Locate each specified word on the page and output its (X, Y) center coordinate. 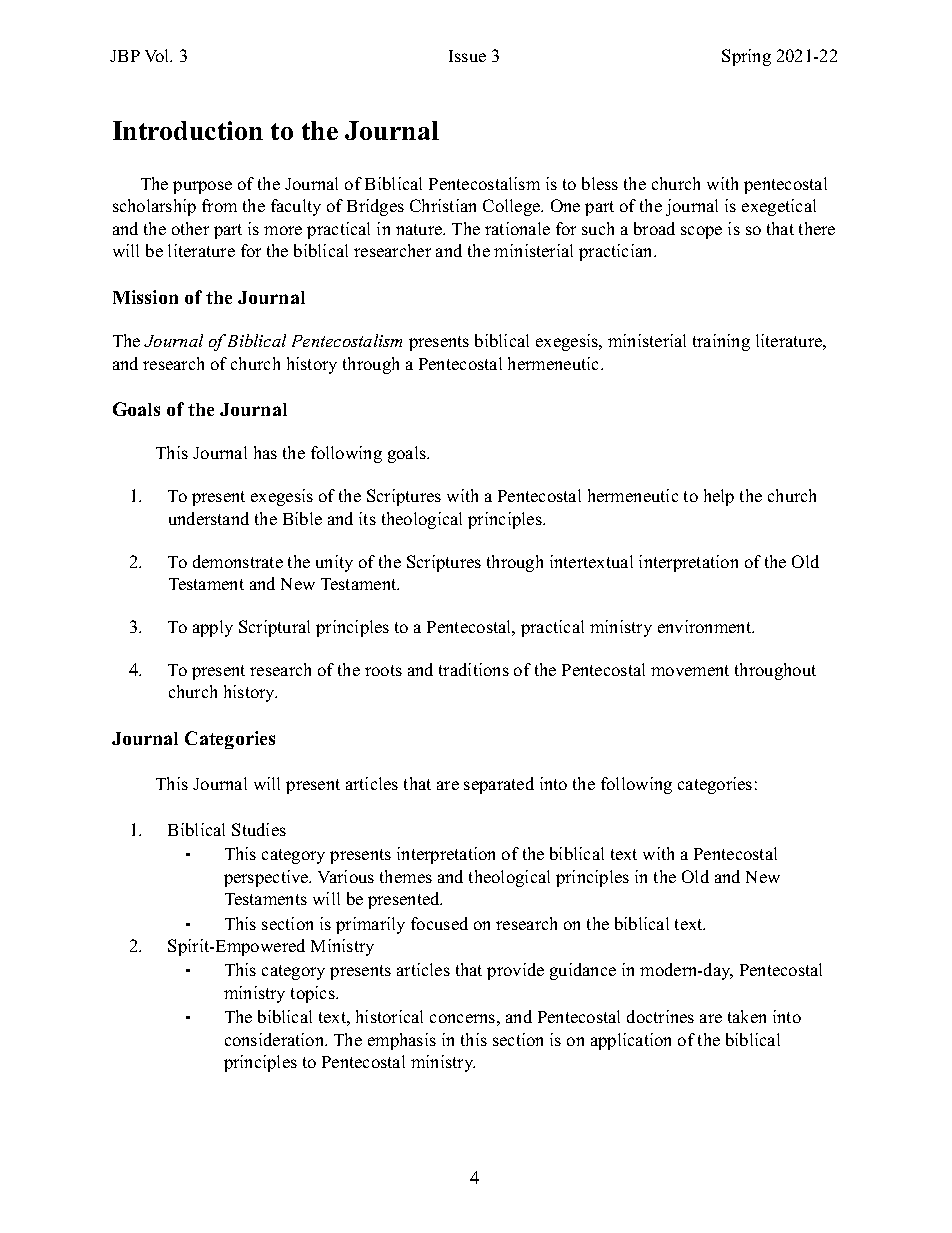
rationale (517, 228)
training (721, 342)
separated (499, 785)
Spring (746, 57)
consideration (276, 1039)
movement (690, 670)
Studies (259, 829)
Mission (145, 297)
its (367, 518)
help (719, 497)
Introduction (188, 130)
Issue (467, 56)
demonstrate (238, 561)
